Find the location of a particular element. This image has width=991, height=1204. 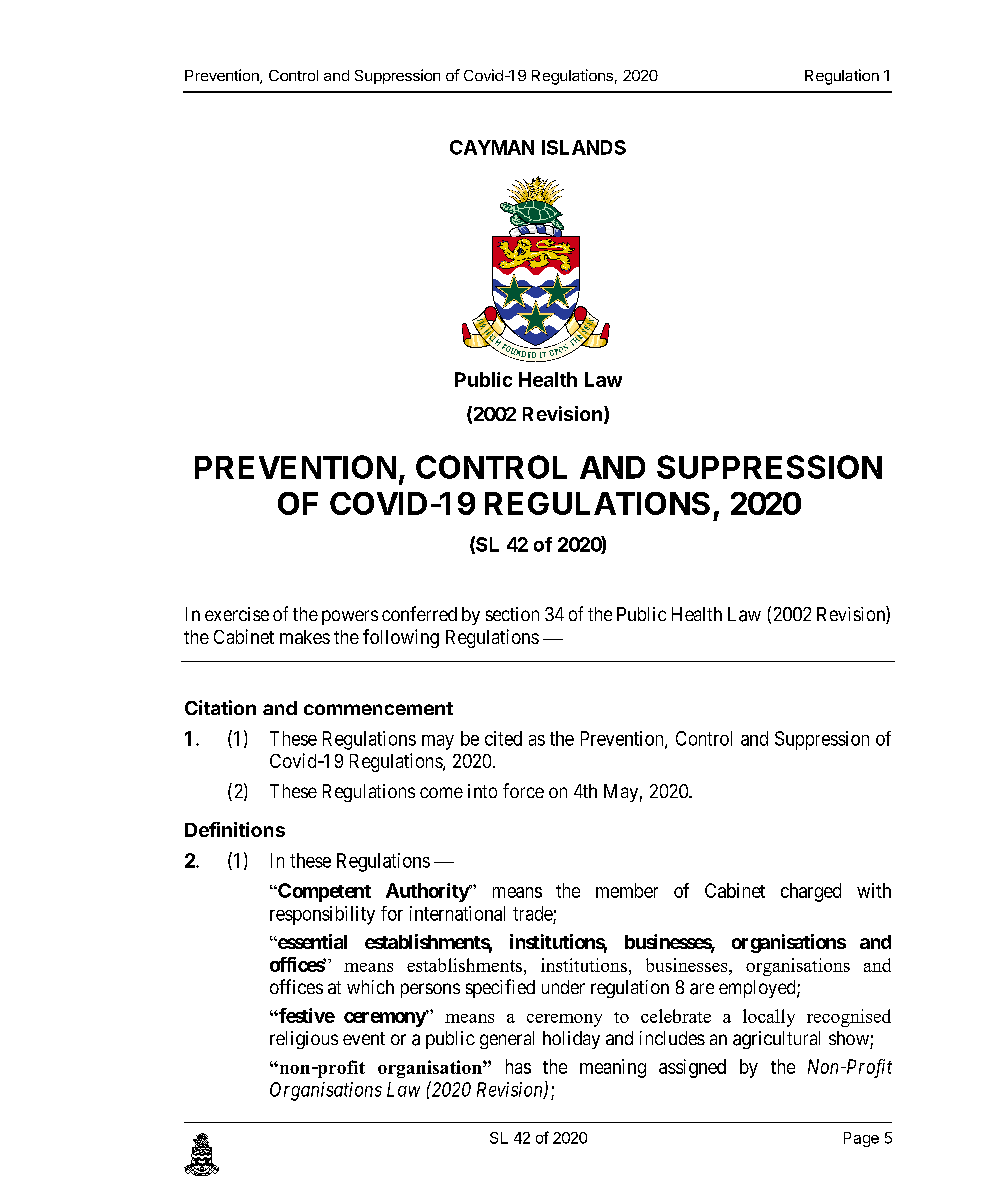

trade is located at coordinates (533, 913).
